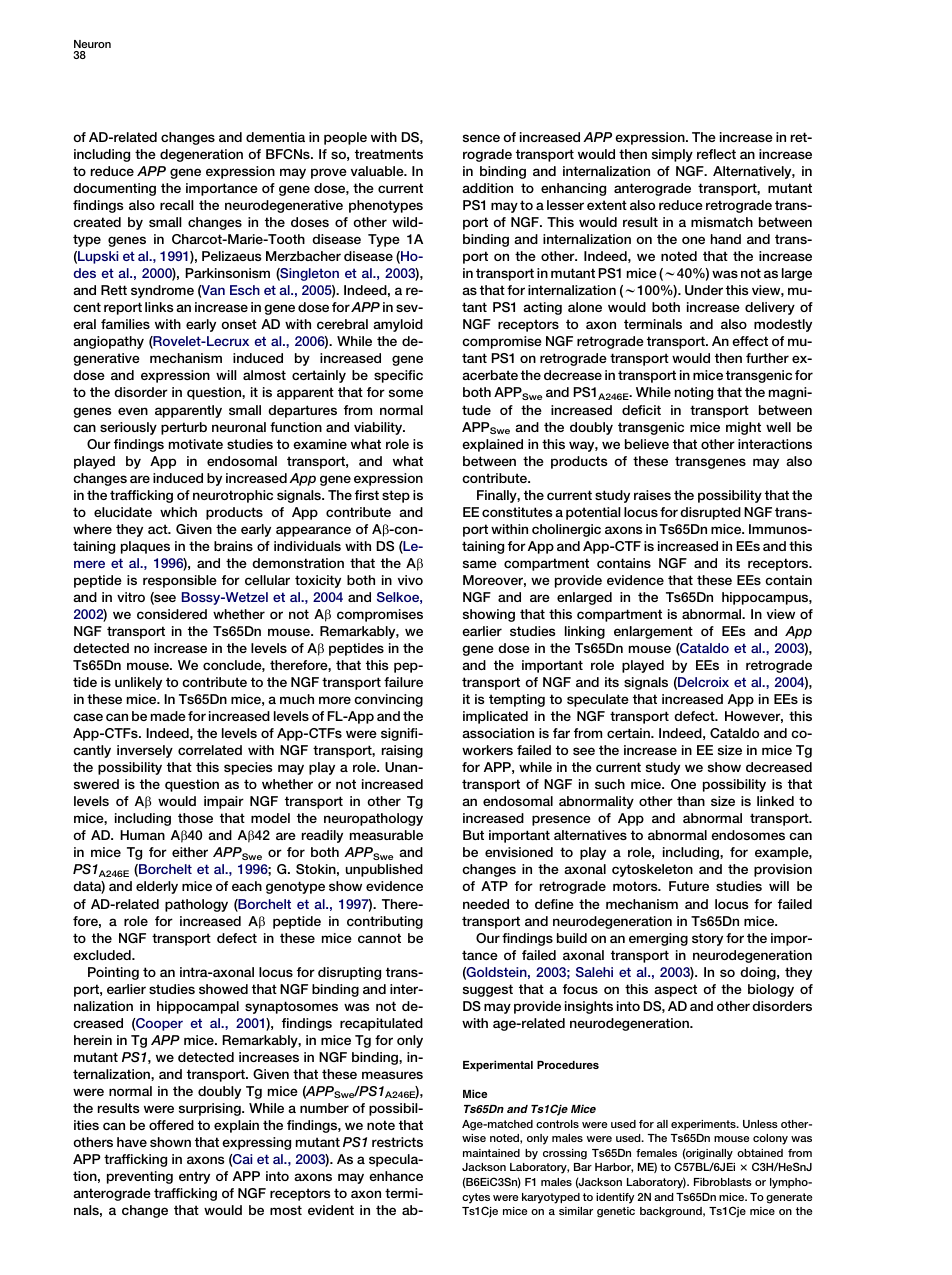 This page has width=952, height=1275. What do you see at coordinates (389, 154) in the page?
I see `treatments` at bounding box center [389, 154].
